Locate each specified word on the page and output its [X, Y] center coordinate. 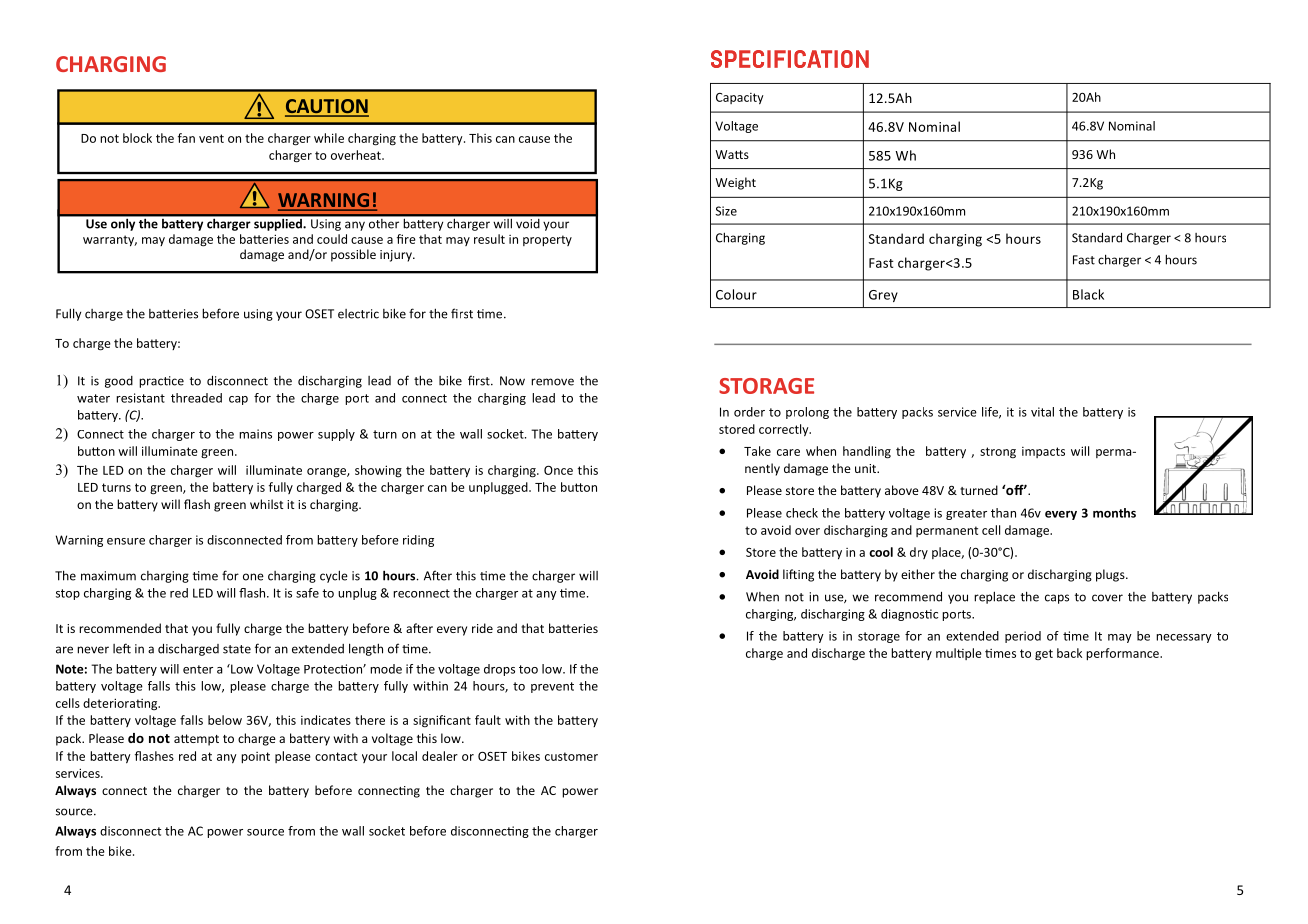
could [332, 239]
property [547, 241]
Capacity [740, 99]
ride [482, 628]
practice [161, 382]
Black [1088, 294]
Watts [732, 154]
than [1003, 513]
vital [1042, 412]
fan [186, 138]
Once [558, 470]
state [237, 649]
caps [1057, 599]
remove [552, 382]
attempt [196, 740]
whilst [266, 504]
